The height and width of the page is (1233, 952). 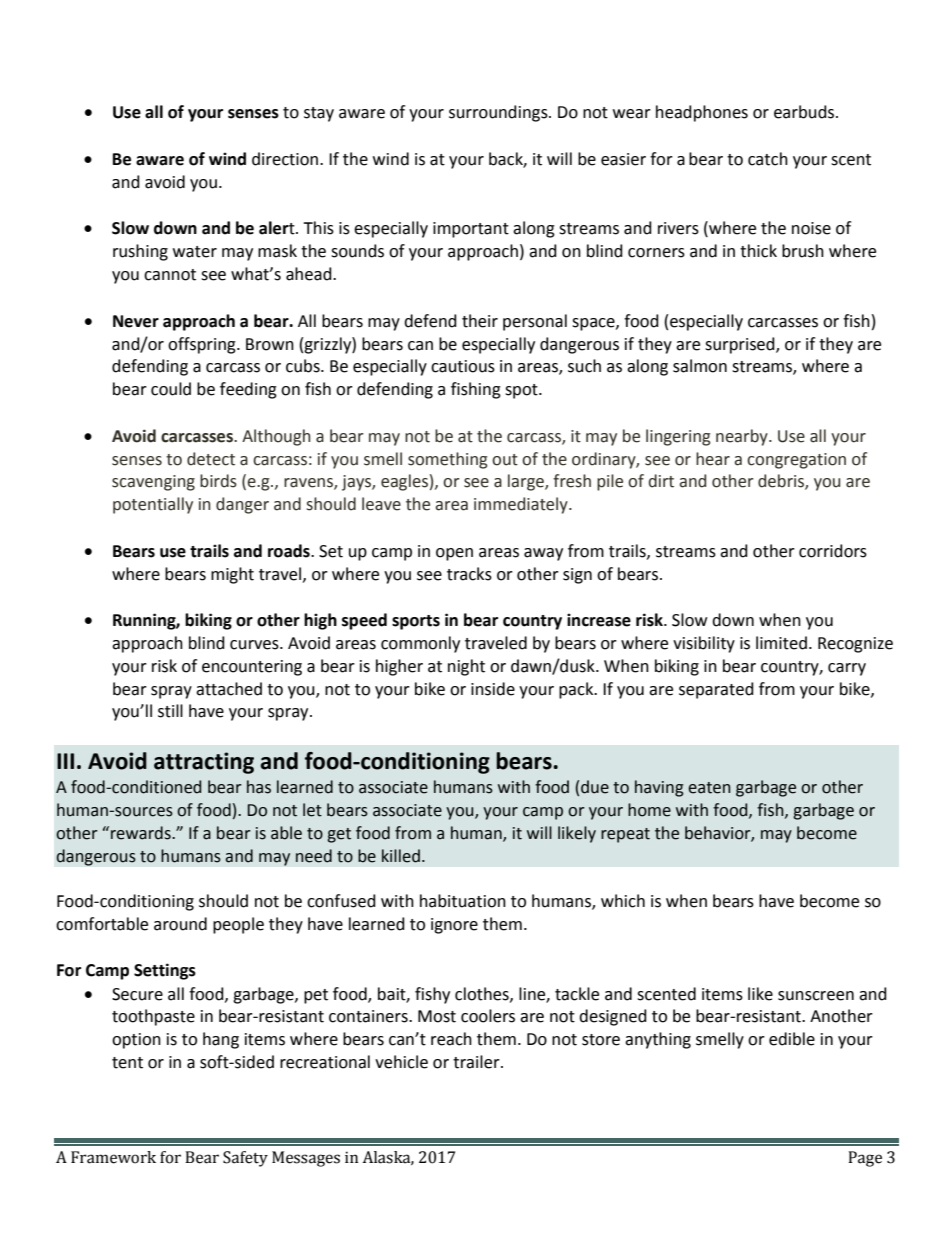 I want to click on something, so click(x=448, y=460).
